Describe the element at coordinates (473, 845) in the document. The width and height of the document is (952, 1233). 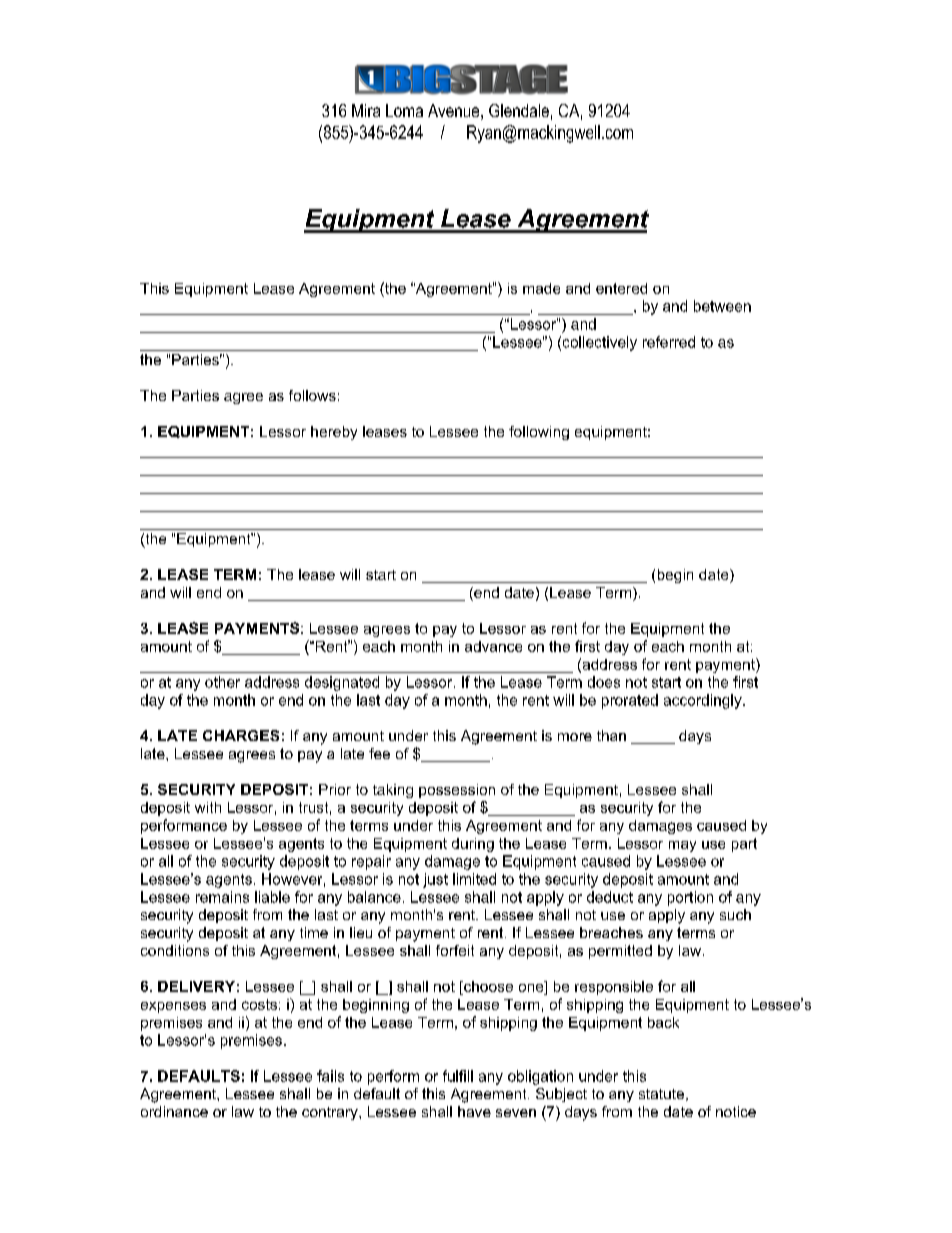
I see `during` at that location.
